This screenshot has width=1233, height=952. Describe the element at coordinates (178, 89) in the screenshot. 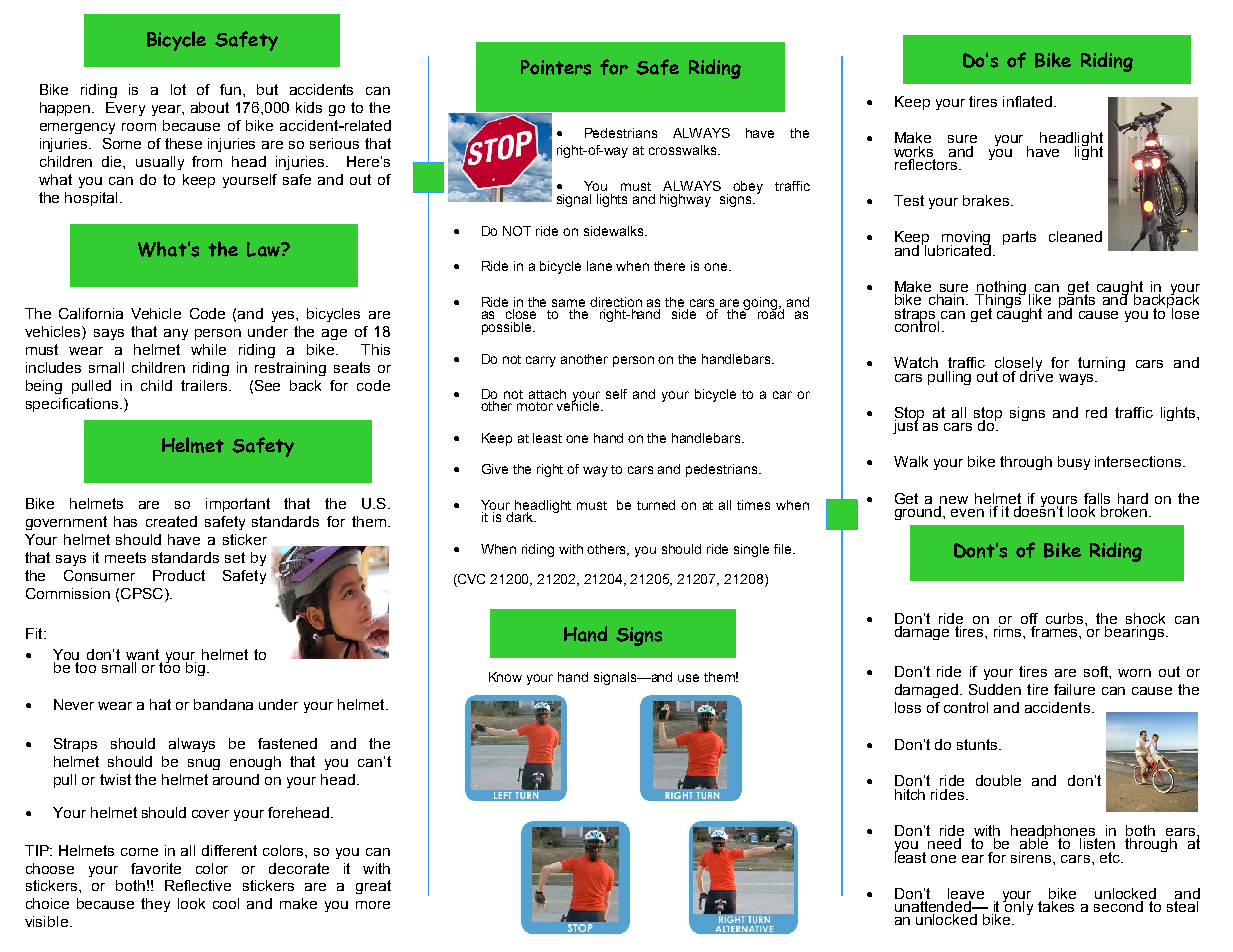

I see `lot` at that location.
